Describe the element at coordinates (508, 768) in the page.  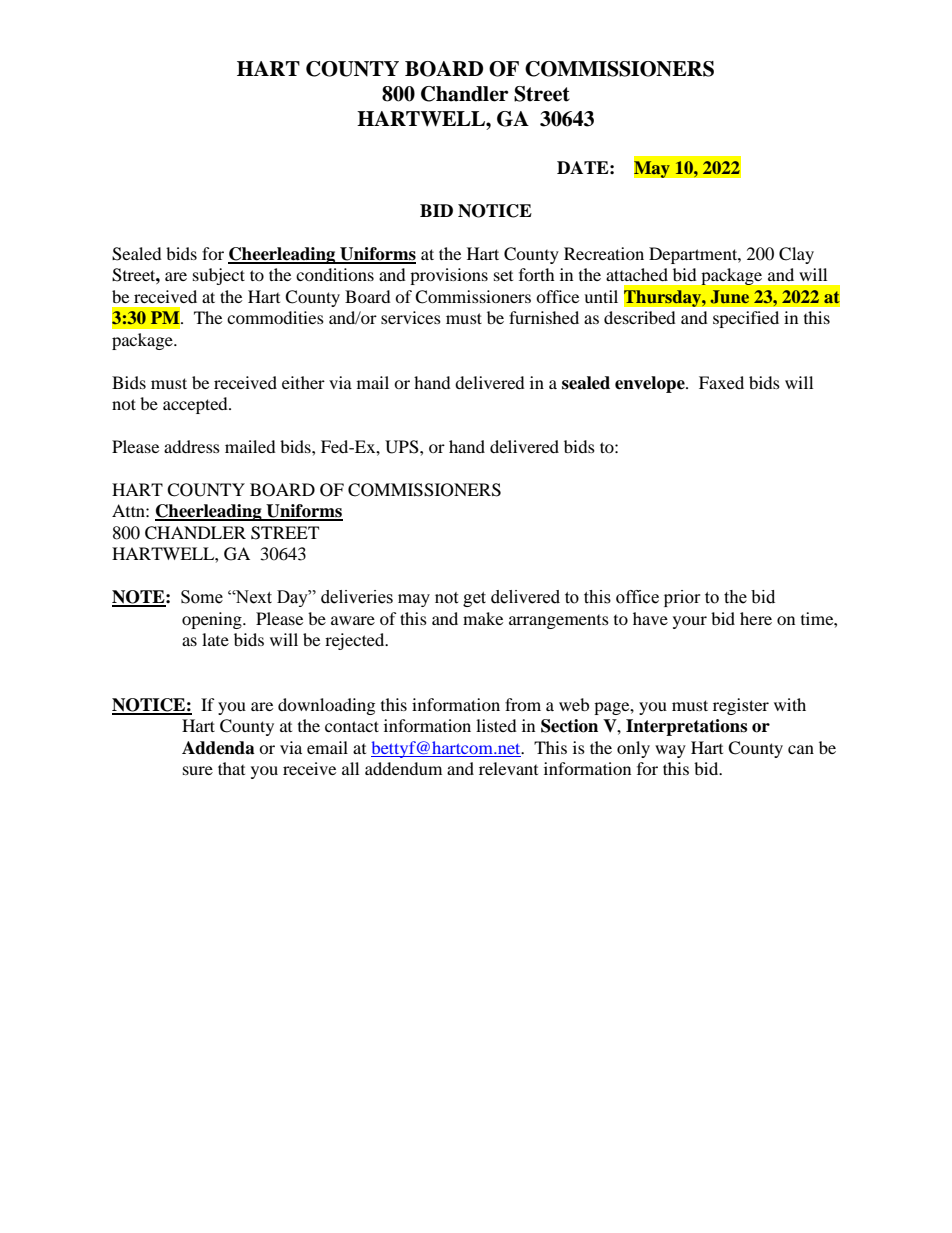
I see `relevant` at that location.
